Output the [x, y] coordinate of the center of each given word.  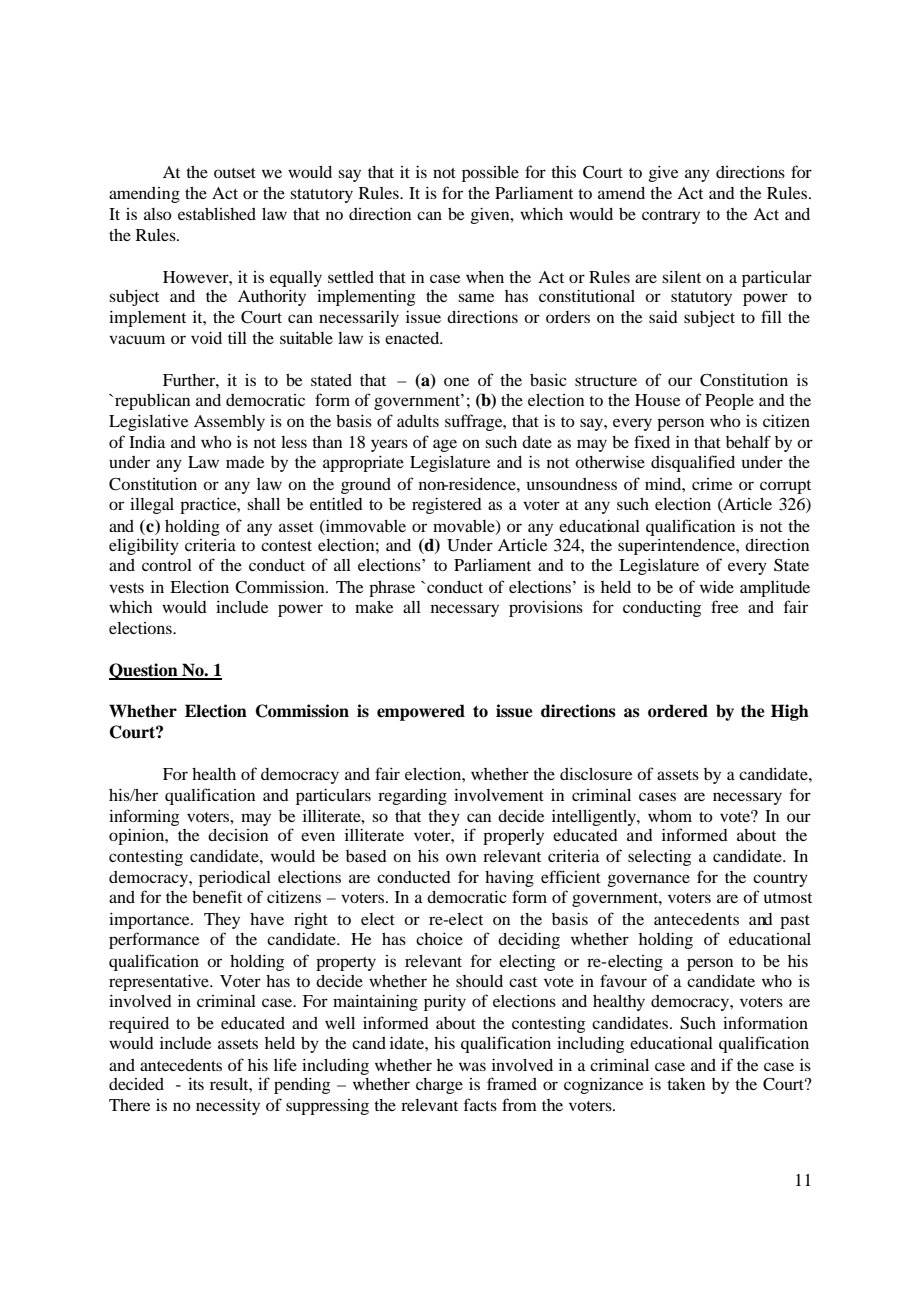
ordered [678, 711]
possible [490, 174]
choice [439, 938]
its [196, 1083]
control [167, 565]
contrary [671, 217]
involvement [499, 794]
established [217, 214]
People [729, 402]
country [780, 880]
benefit [217, 896]
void [206, 337]
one [457, 381]
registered [447, 505]
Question [144, 671]
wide [717, 586]
